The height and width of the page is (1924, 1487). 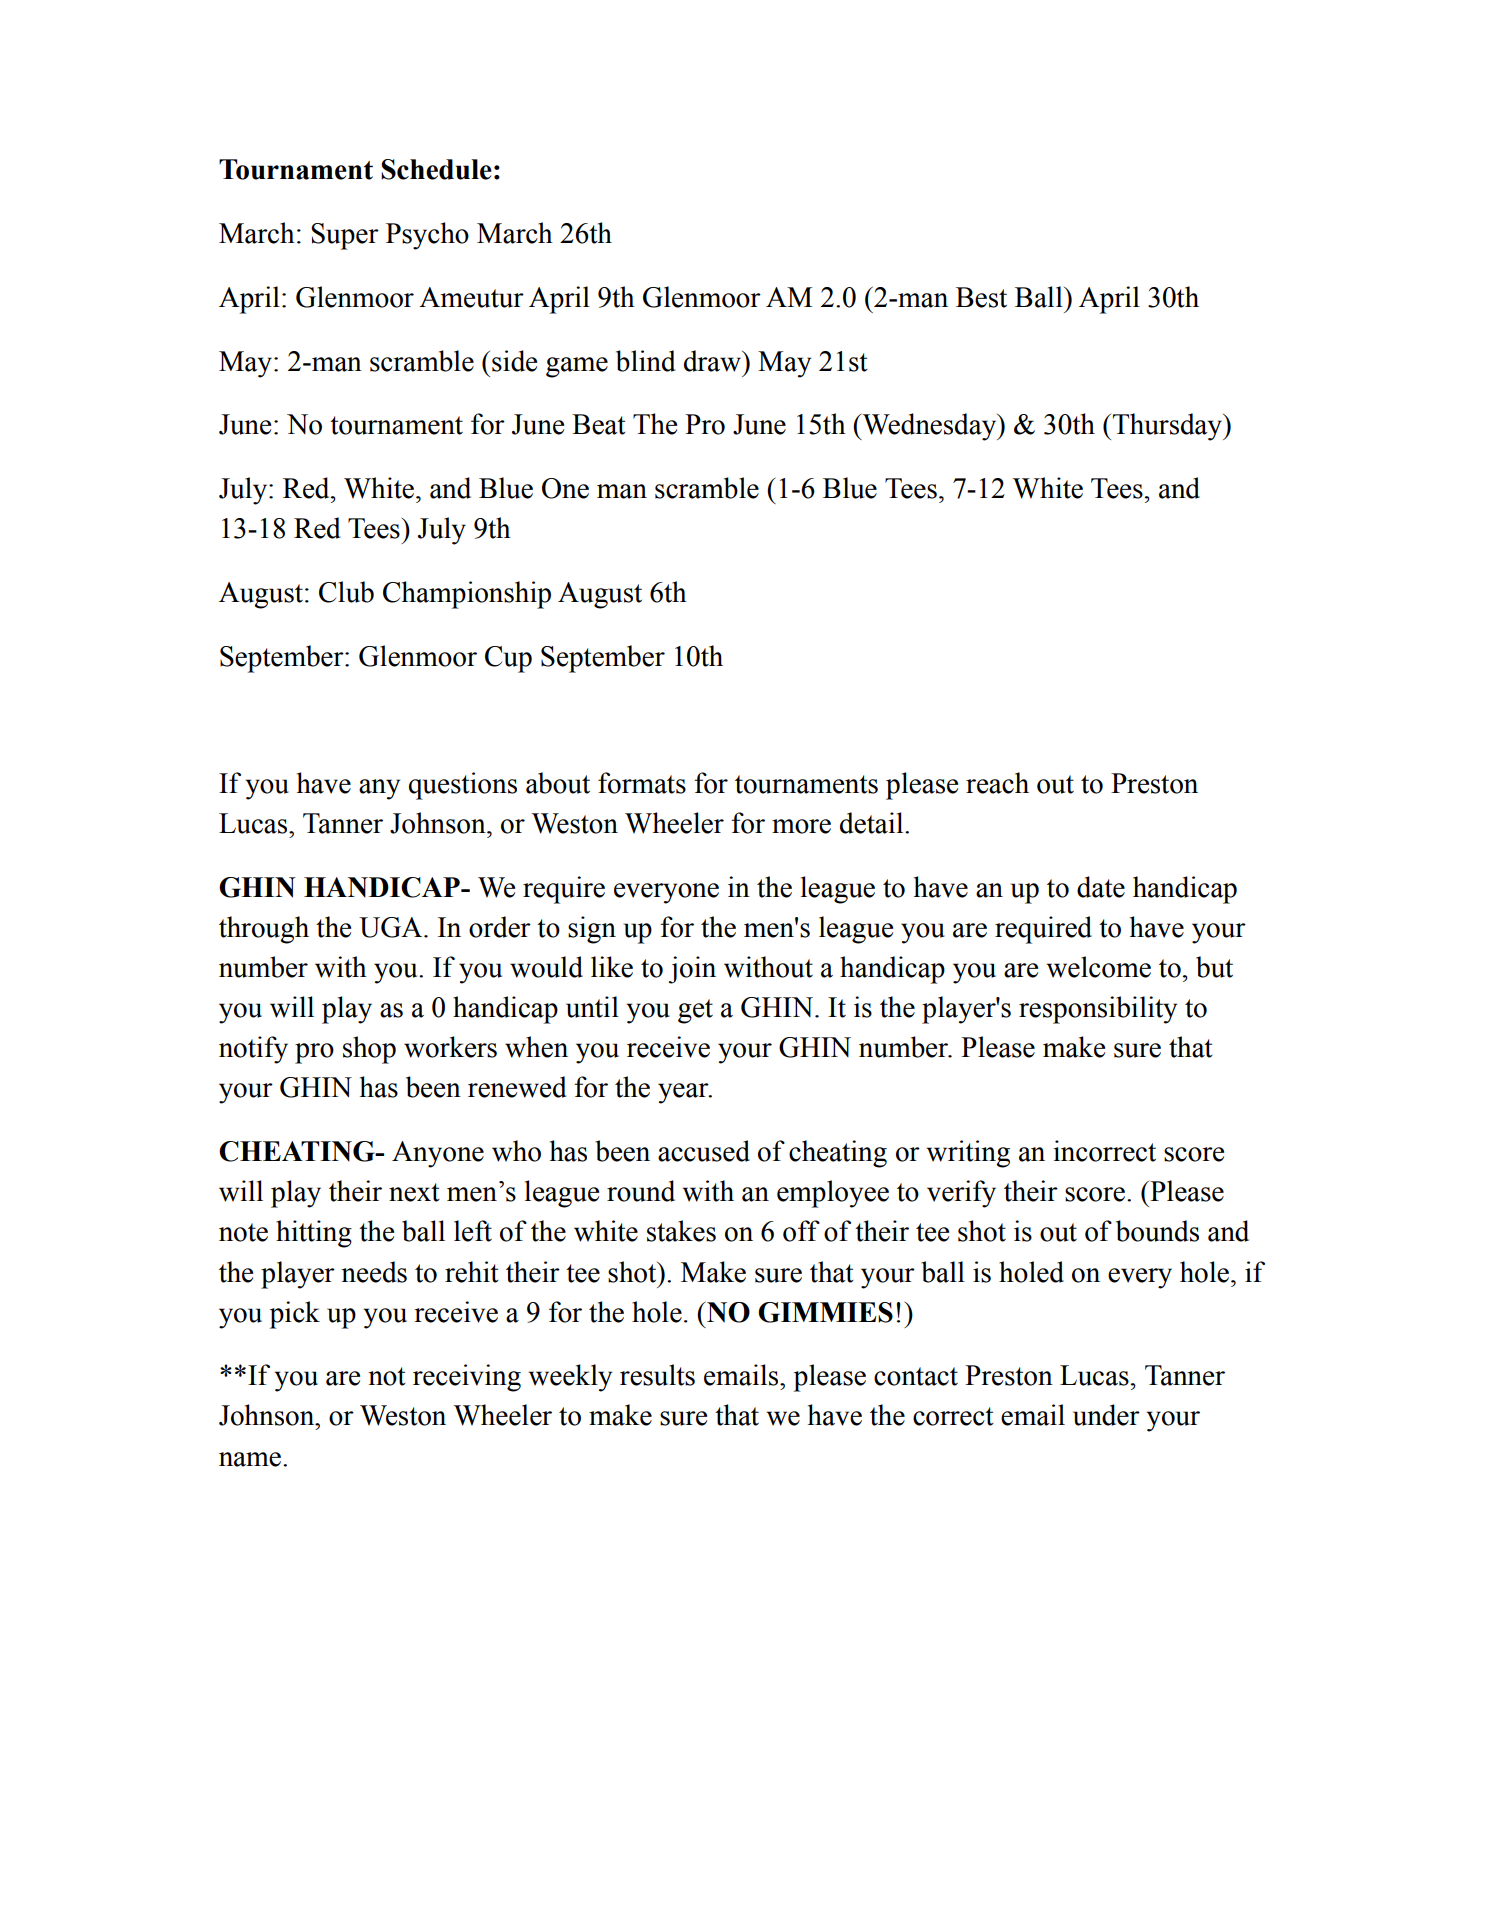 What do you see at coordinates (463, 786) in the page?
I see `questions` at bounding box center [463, 786].
